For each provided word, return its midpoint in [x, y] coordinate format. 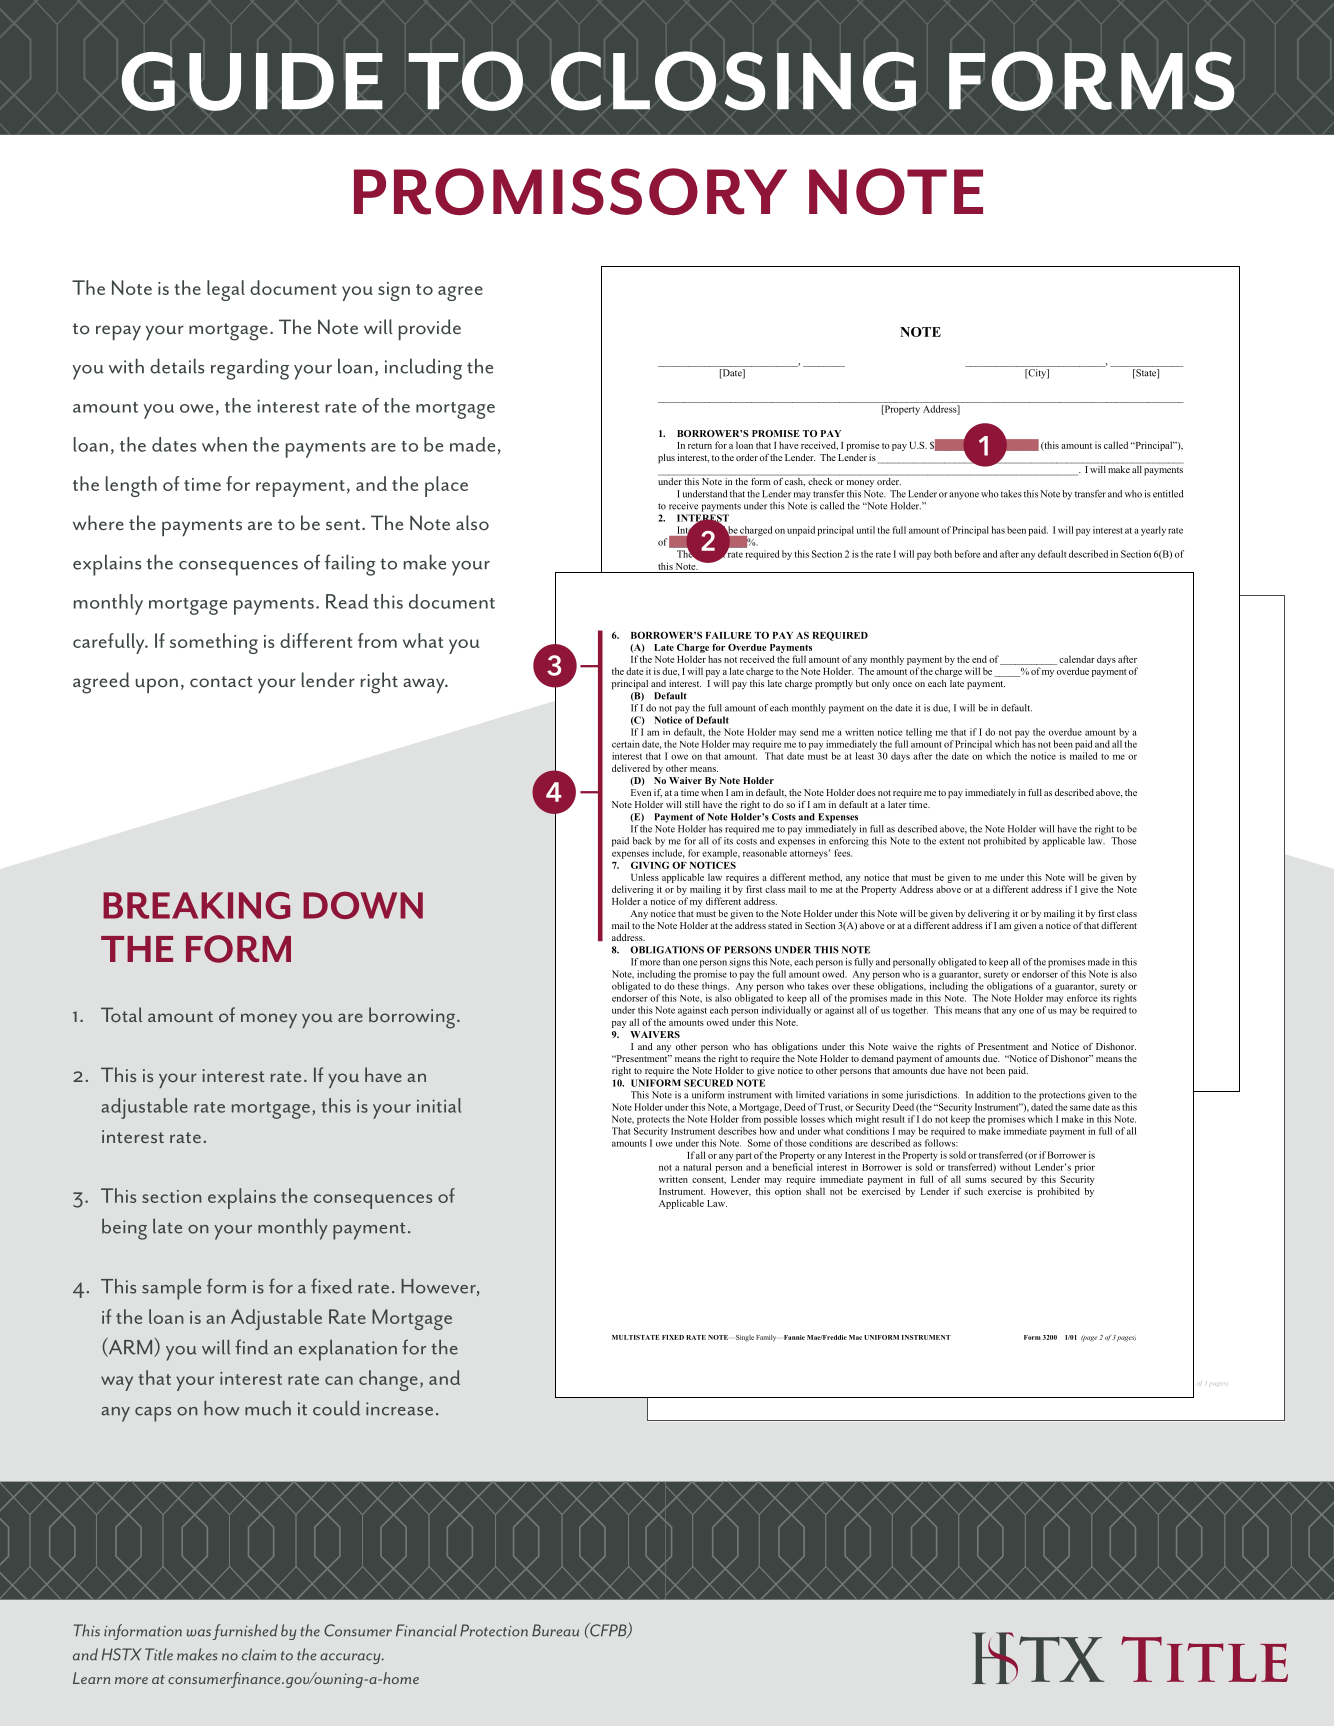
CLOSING [733, 81]
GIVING [650, 865]
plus [666, 459]
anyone [964, 496]
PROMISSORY [570, 191]
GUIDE [252, 81]
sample [171, 1289]
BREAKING [196, 905]
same [1080, 1108]
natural [697, 1167]
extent [951, 841]
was [199, 1633]
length [131, 486]
